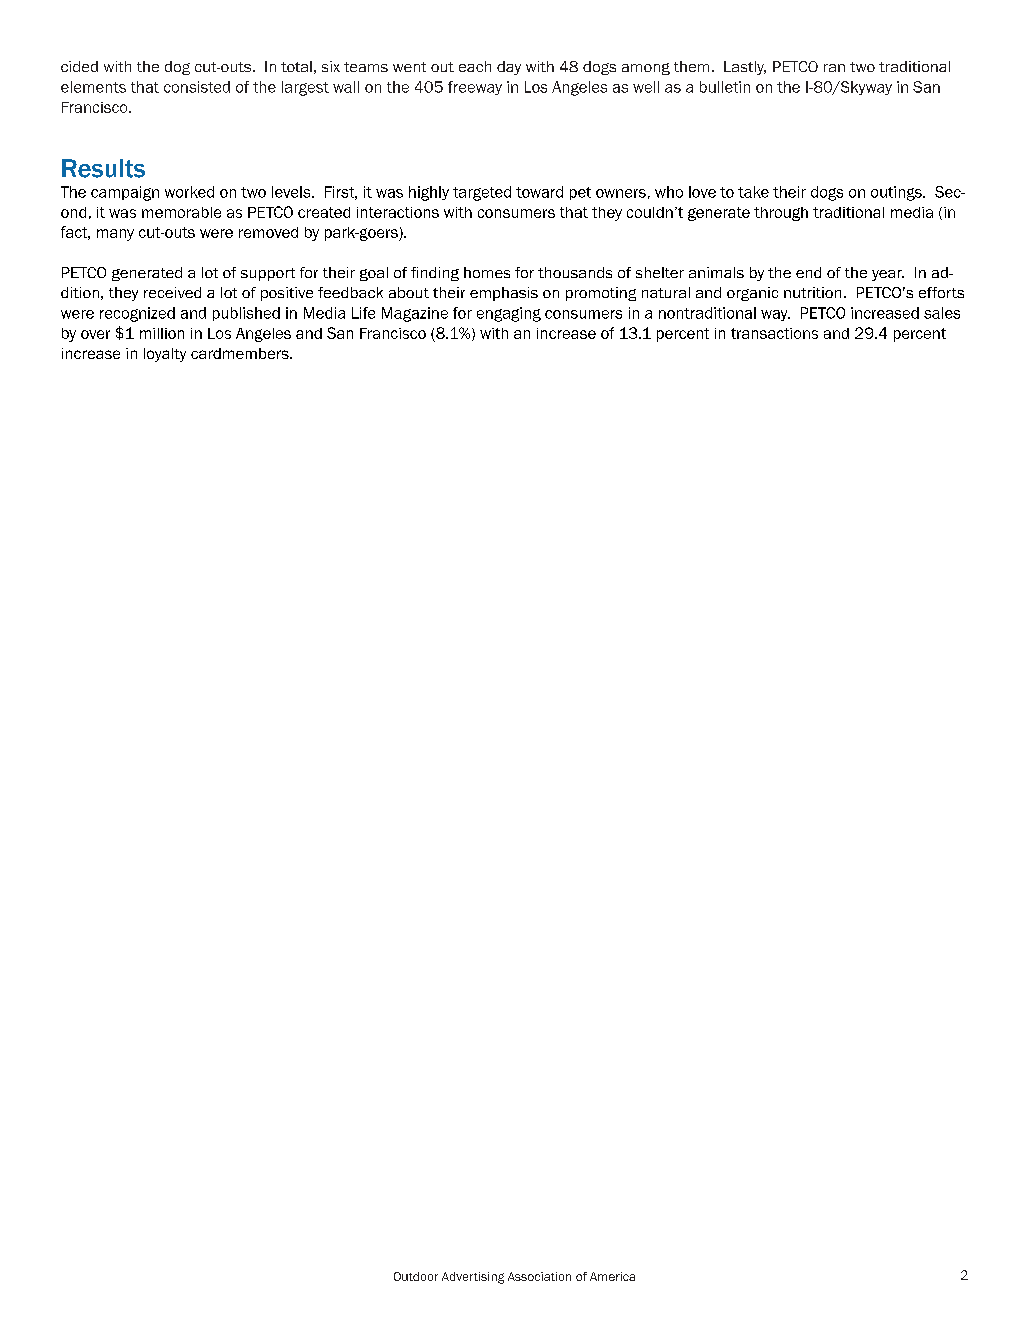  What do you see at coordinates (745, 68) in the screenshot?
I see `Lastly` at bounding box center [745, 68].
